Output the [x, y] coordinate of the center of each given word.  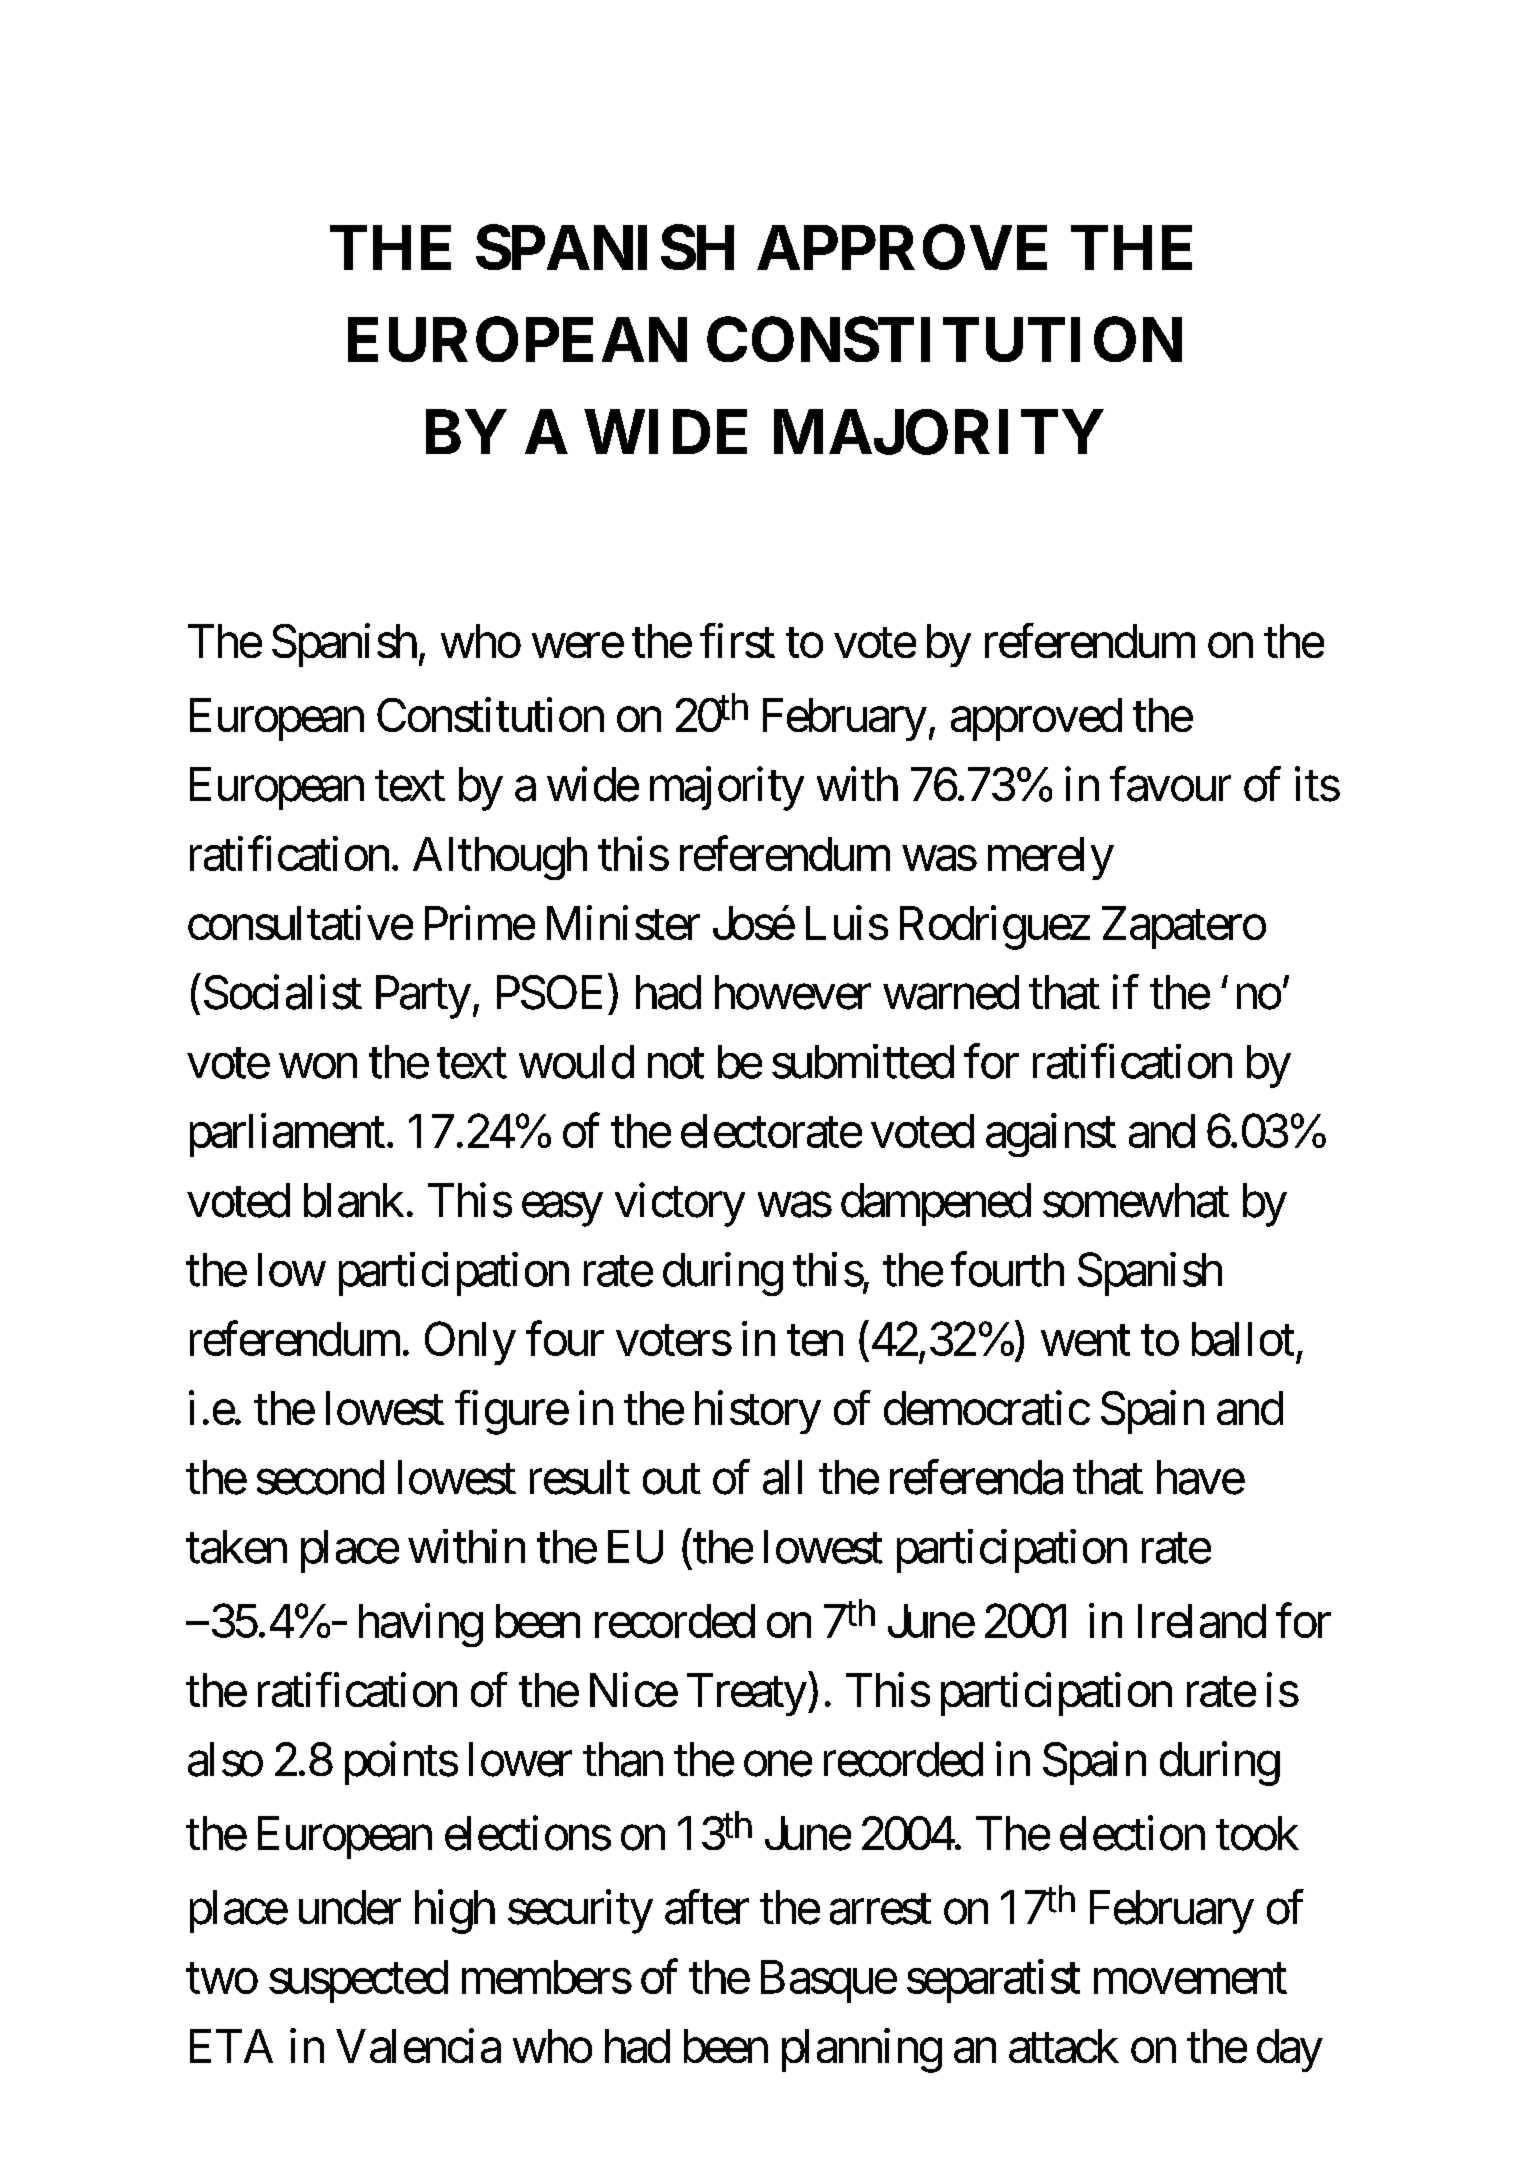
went [1085, 1341]
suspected [358, 1981]
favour [1170, 784]
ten [815, 1341]
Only [470, 1343]
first [737, 641]
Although [500, 858]
